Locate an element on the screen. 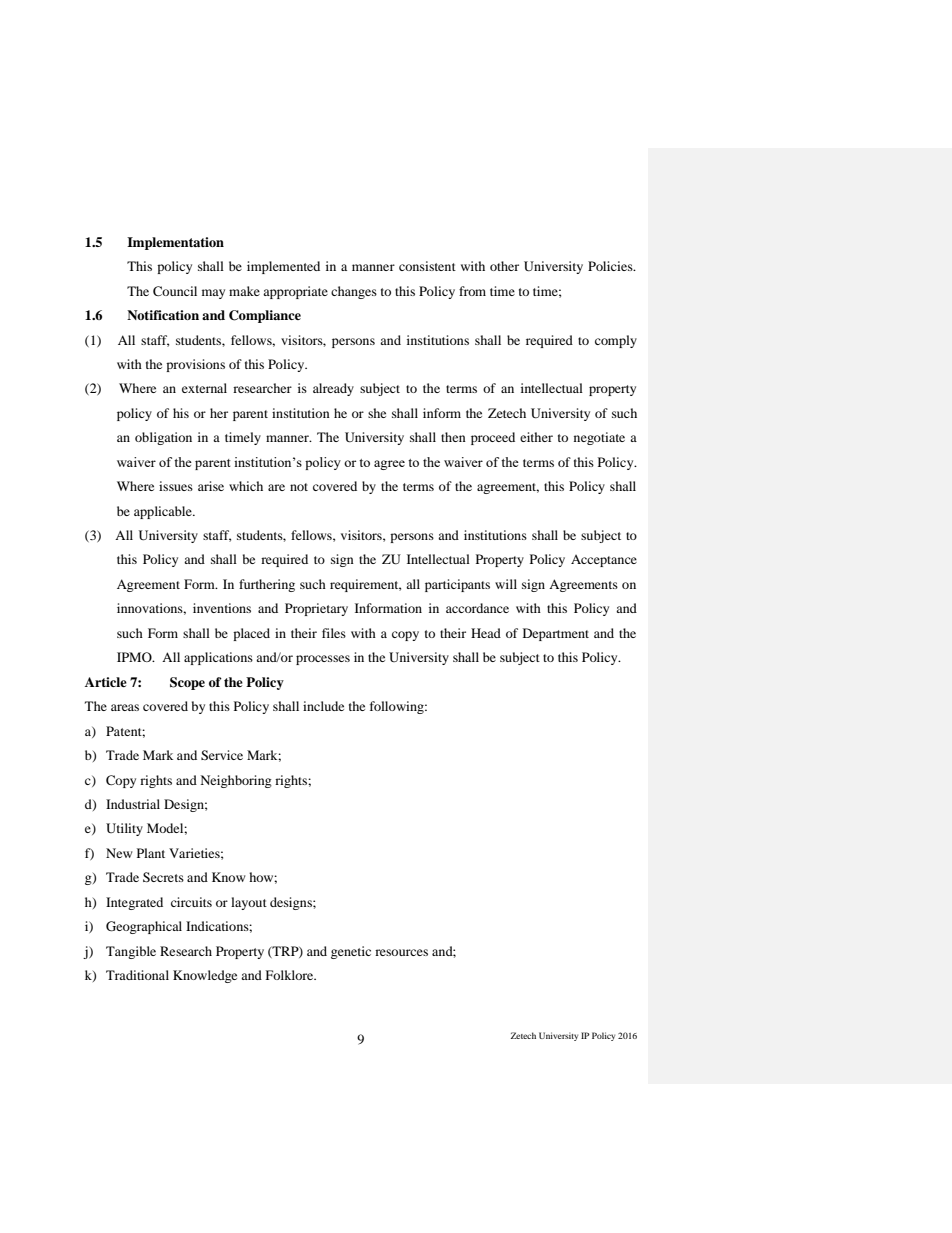  Implementation is located at coordinates (175, 243).
